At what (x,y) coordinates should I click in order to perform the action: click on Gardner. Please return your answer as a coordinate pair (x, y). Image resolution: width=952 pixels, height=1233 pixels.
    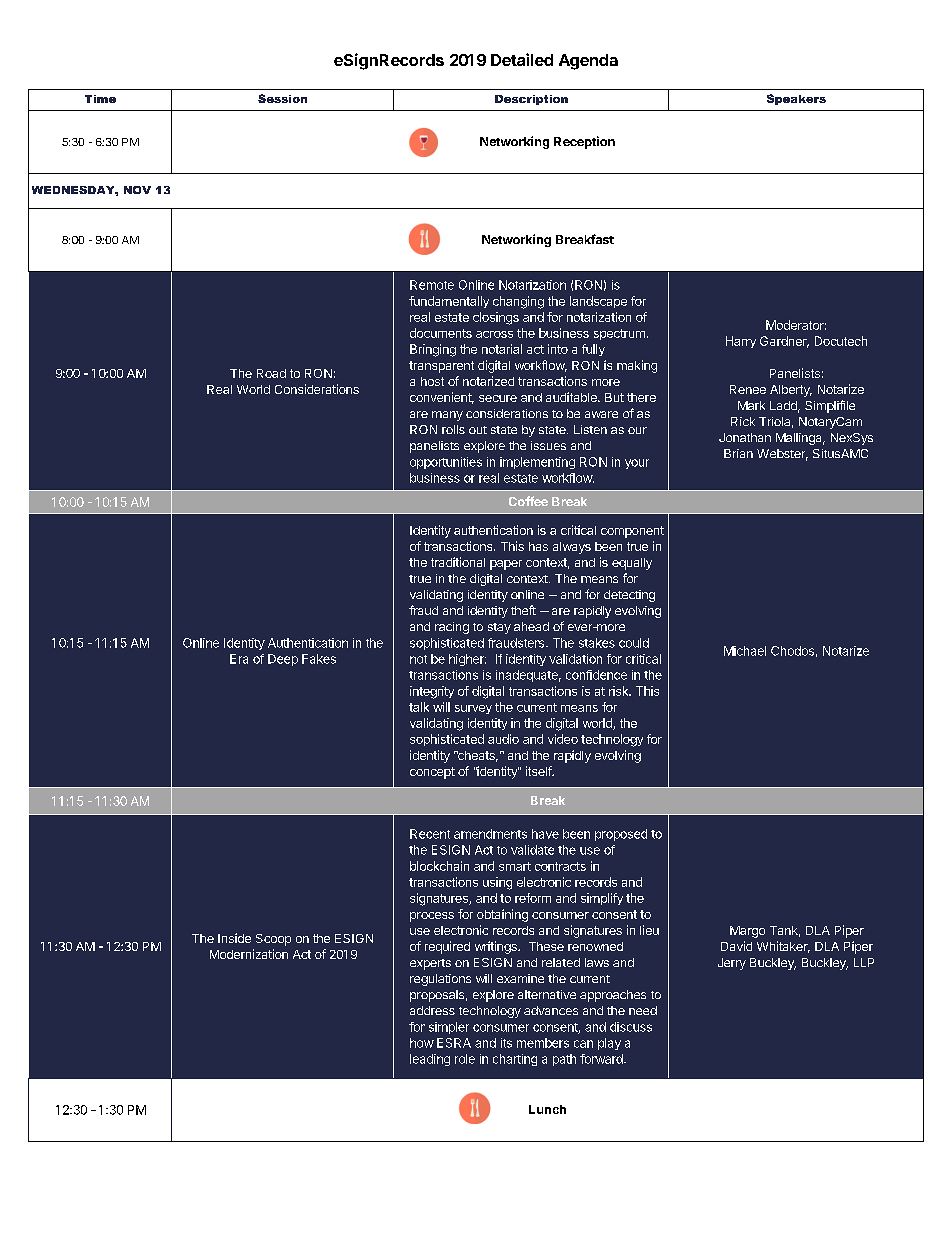
    Looking at the image, I should click on (784, 342).
